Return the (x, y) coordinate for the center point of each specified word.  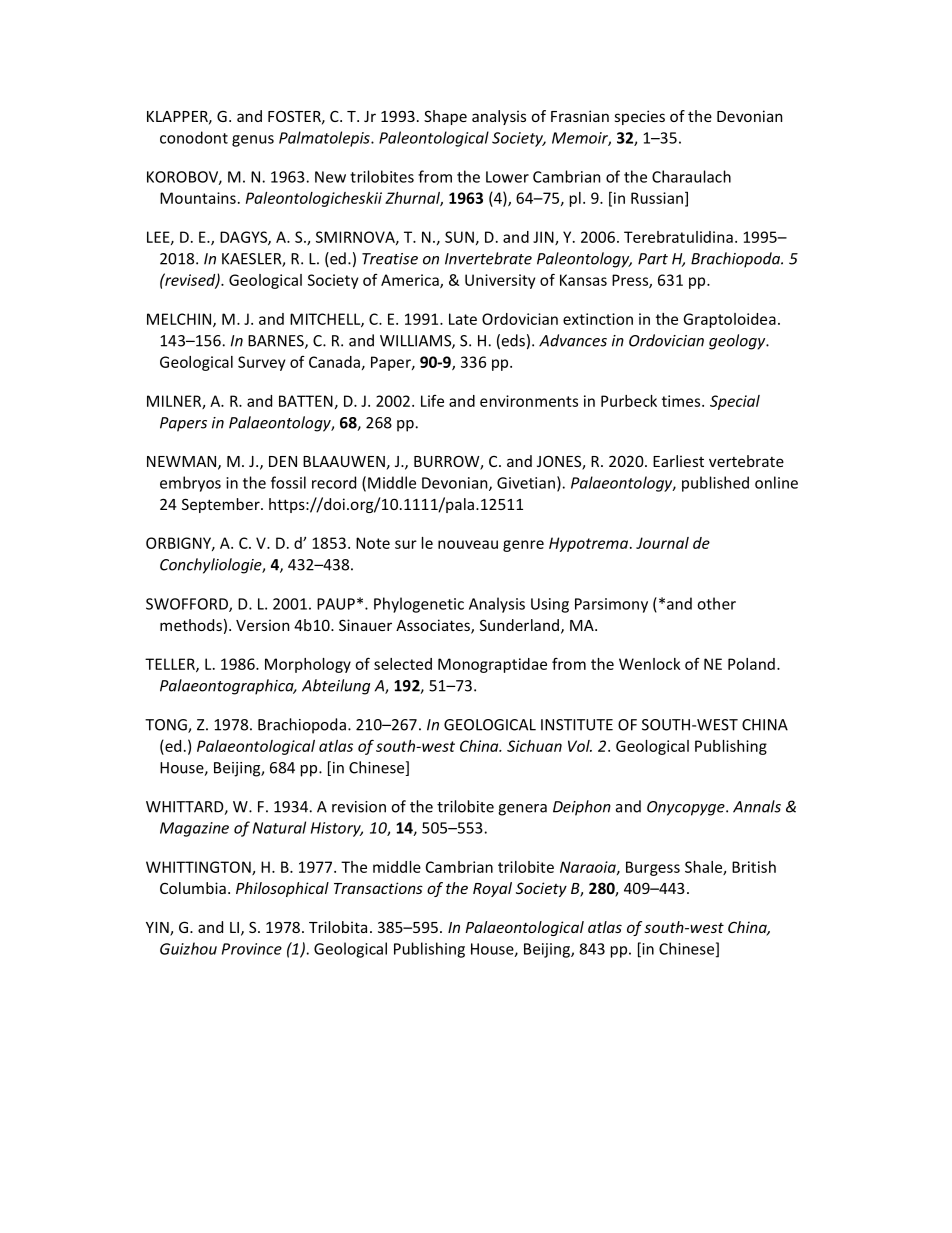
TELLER (171, 665)
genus (253, 141)
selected (403, 664)
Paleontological (434, 139)
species (639, 117)
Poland (751, 664)
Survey (261, 363)
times (682, 401)
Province (252, 949)
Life (432, 401)
